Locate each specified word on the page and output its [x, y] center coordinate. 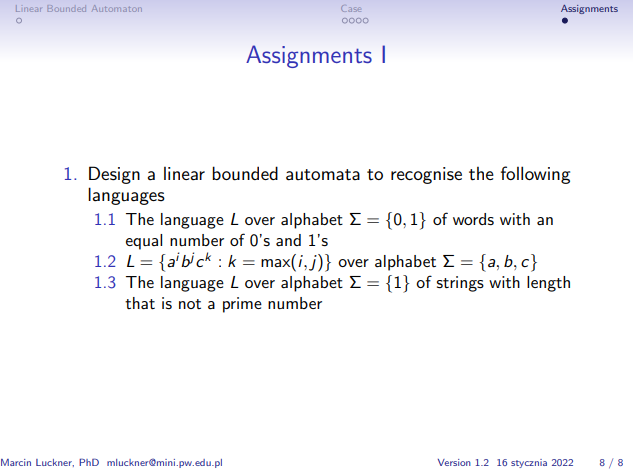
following [535, 175]
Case [351, 8]
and [288, 240]
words [473, 219]
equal [144, 242]
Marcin [16, 462]
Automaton [117, 8]
